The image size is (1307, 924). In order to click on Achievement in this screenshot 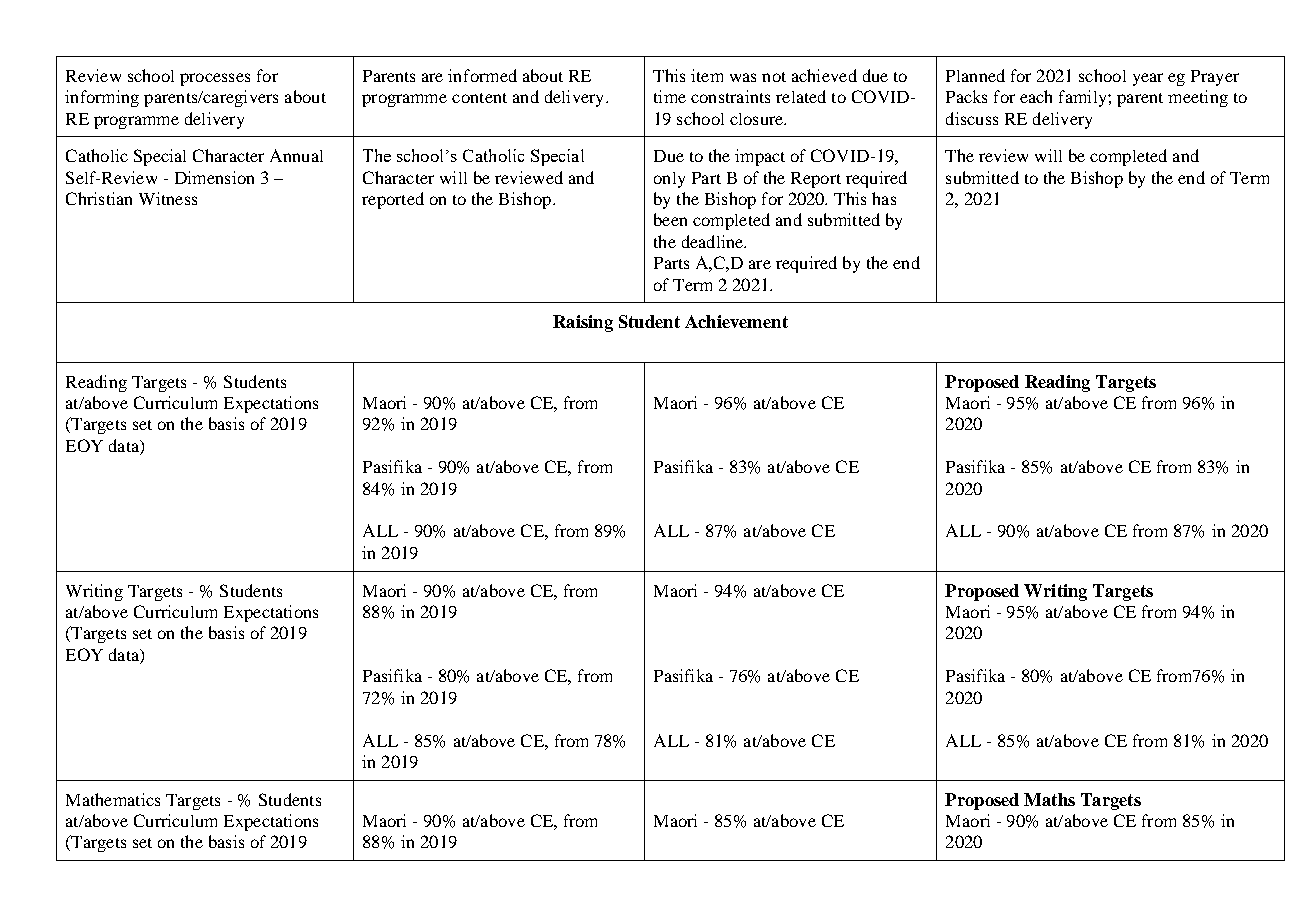, I will do `click(736, 321)`.
